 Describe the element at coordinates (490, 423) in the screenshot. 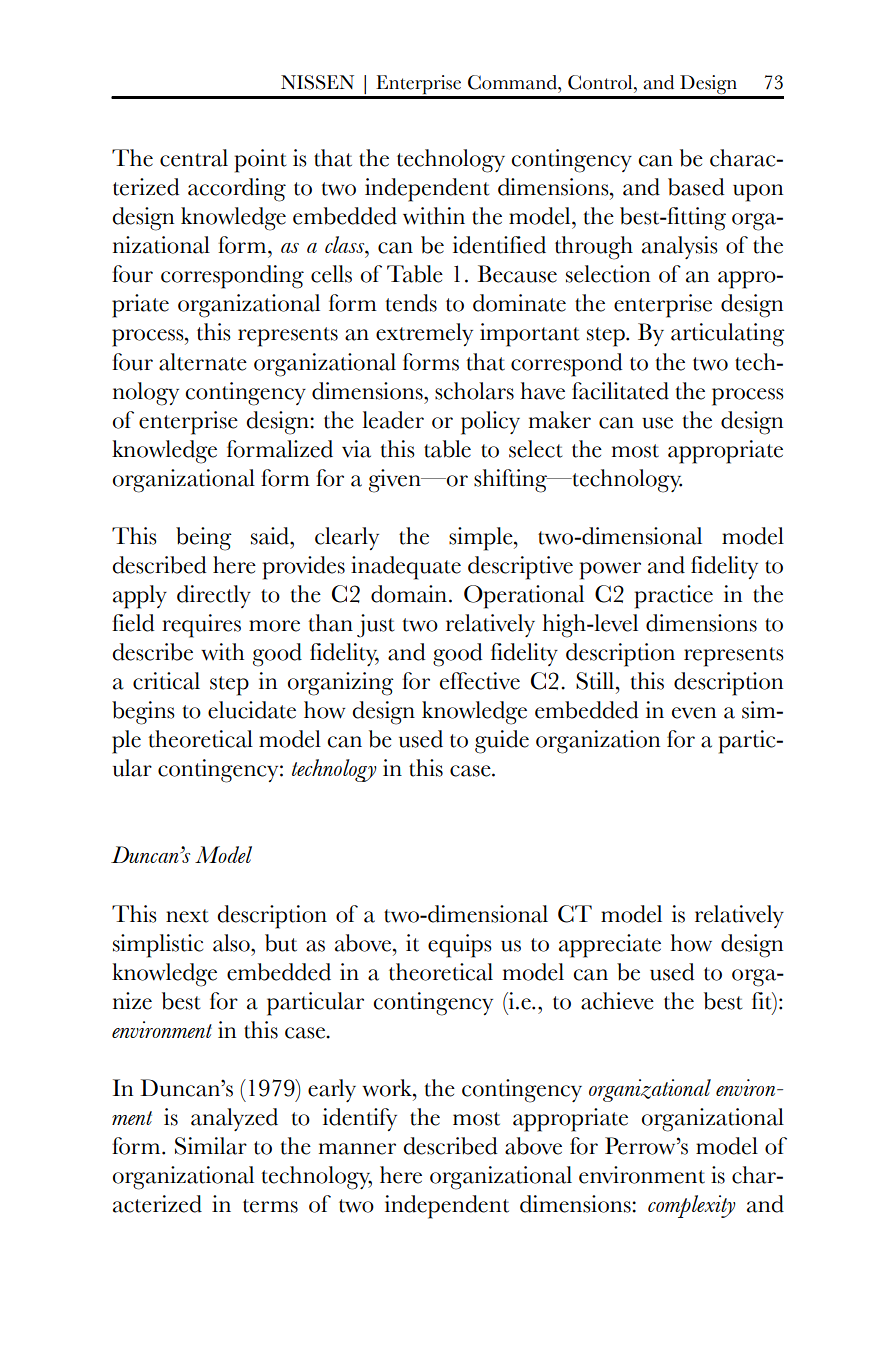

I see `policy` at that location.
